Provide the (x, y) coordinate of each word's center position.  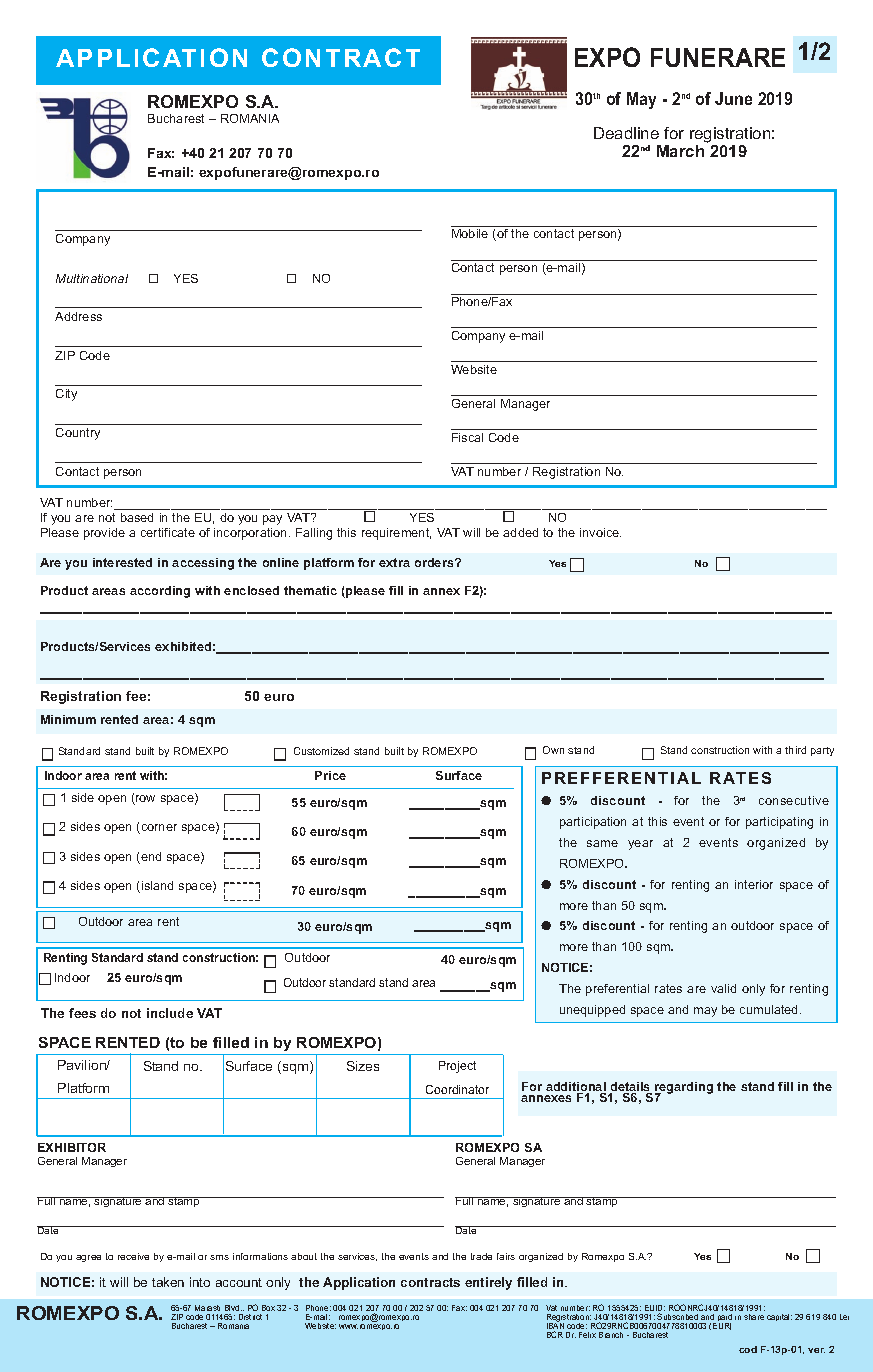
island (157, 885)
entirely (488, 1283)
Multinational (92, 278)
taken (168, 1282)
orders (435, 562)
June (733, 98)
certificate (168, 532)
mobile (470, 233)
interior (754, 884)
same (602, 843)
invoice (600, 532)
